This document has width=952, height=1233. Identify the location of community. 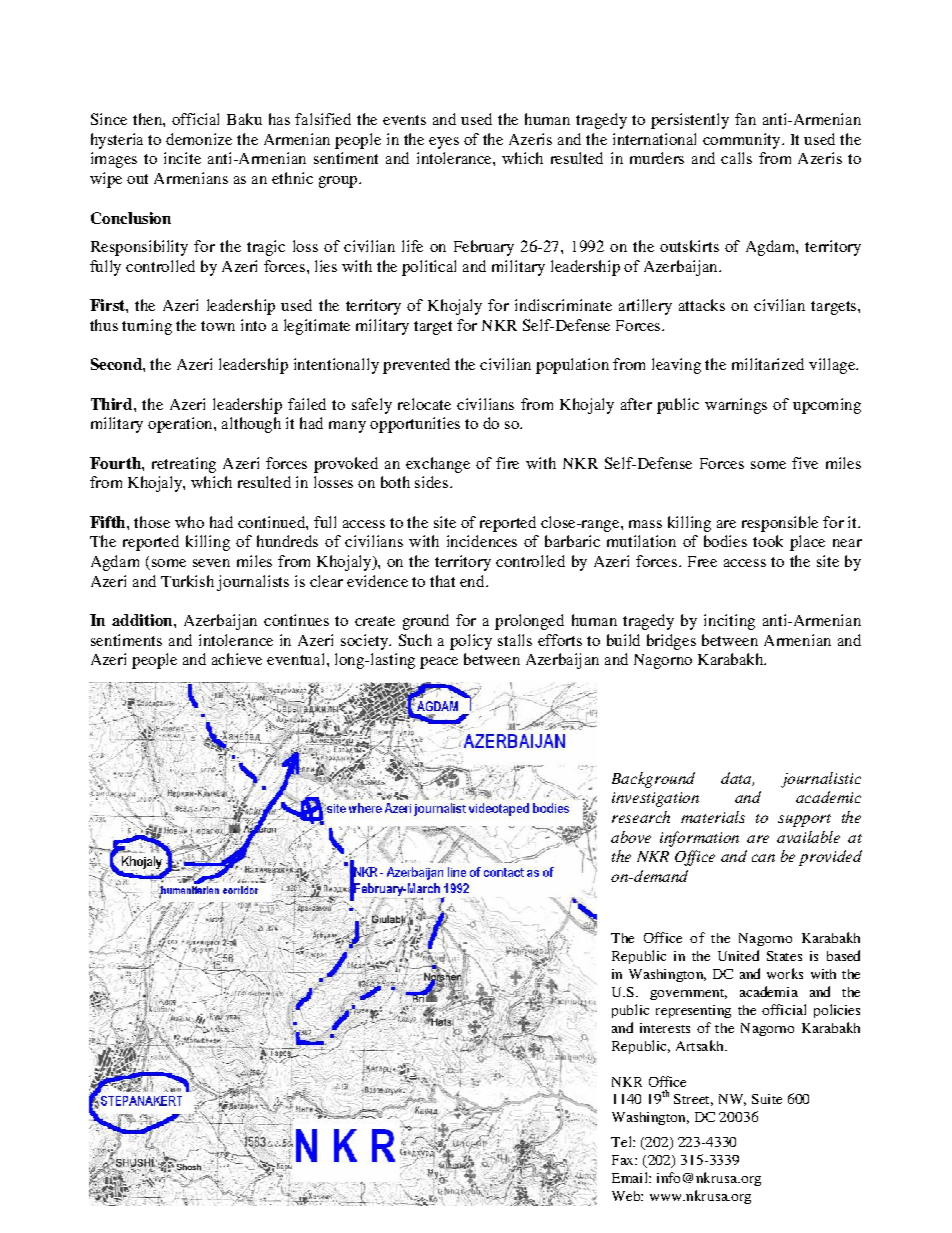
(743, 141).
